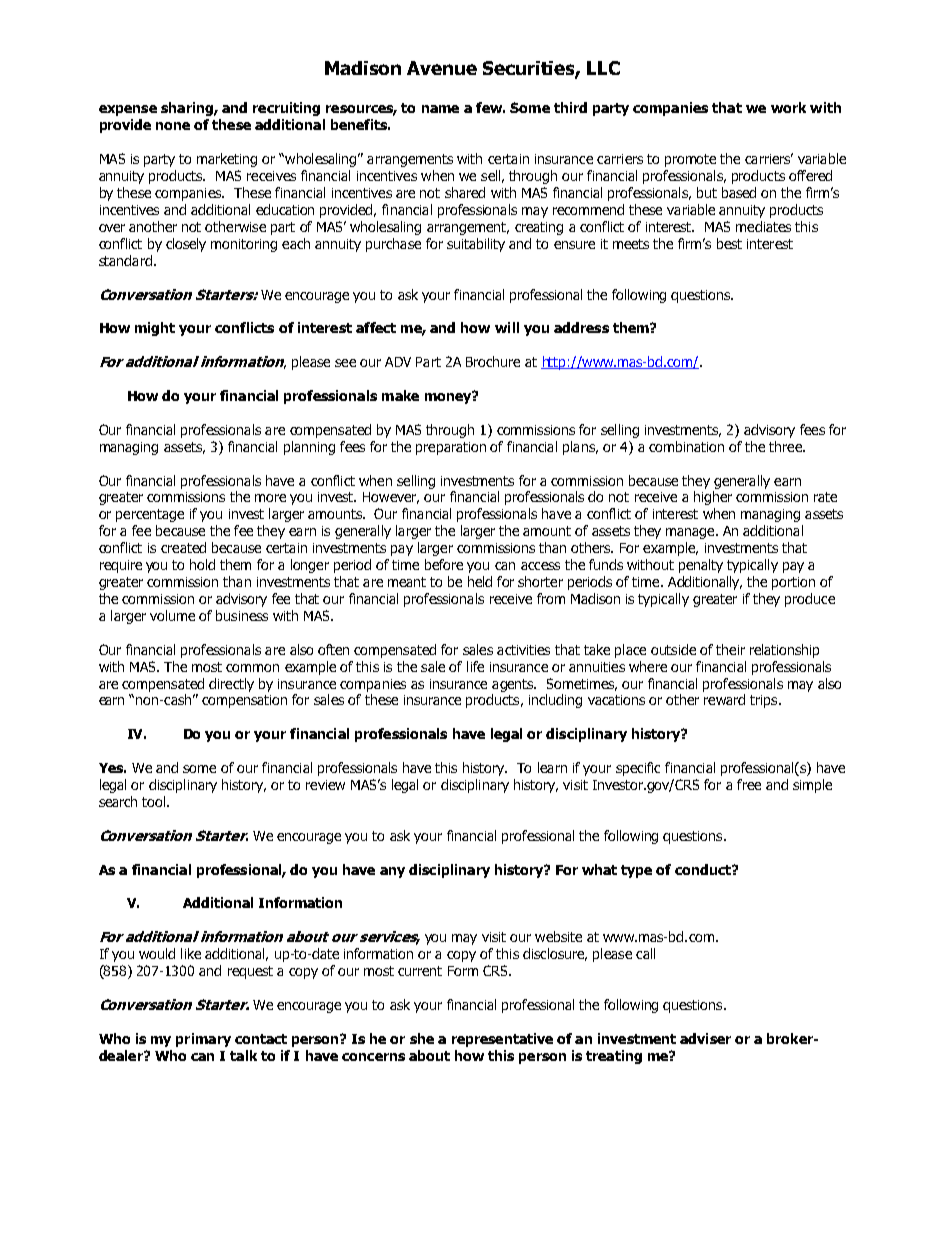 This screenshot has height=1233, width=952. Describe the element at coordinates (788, 107) in the screenshot. I see `work` at that location.
